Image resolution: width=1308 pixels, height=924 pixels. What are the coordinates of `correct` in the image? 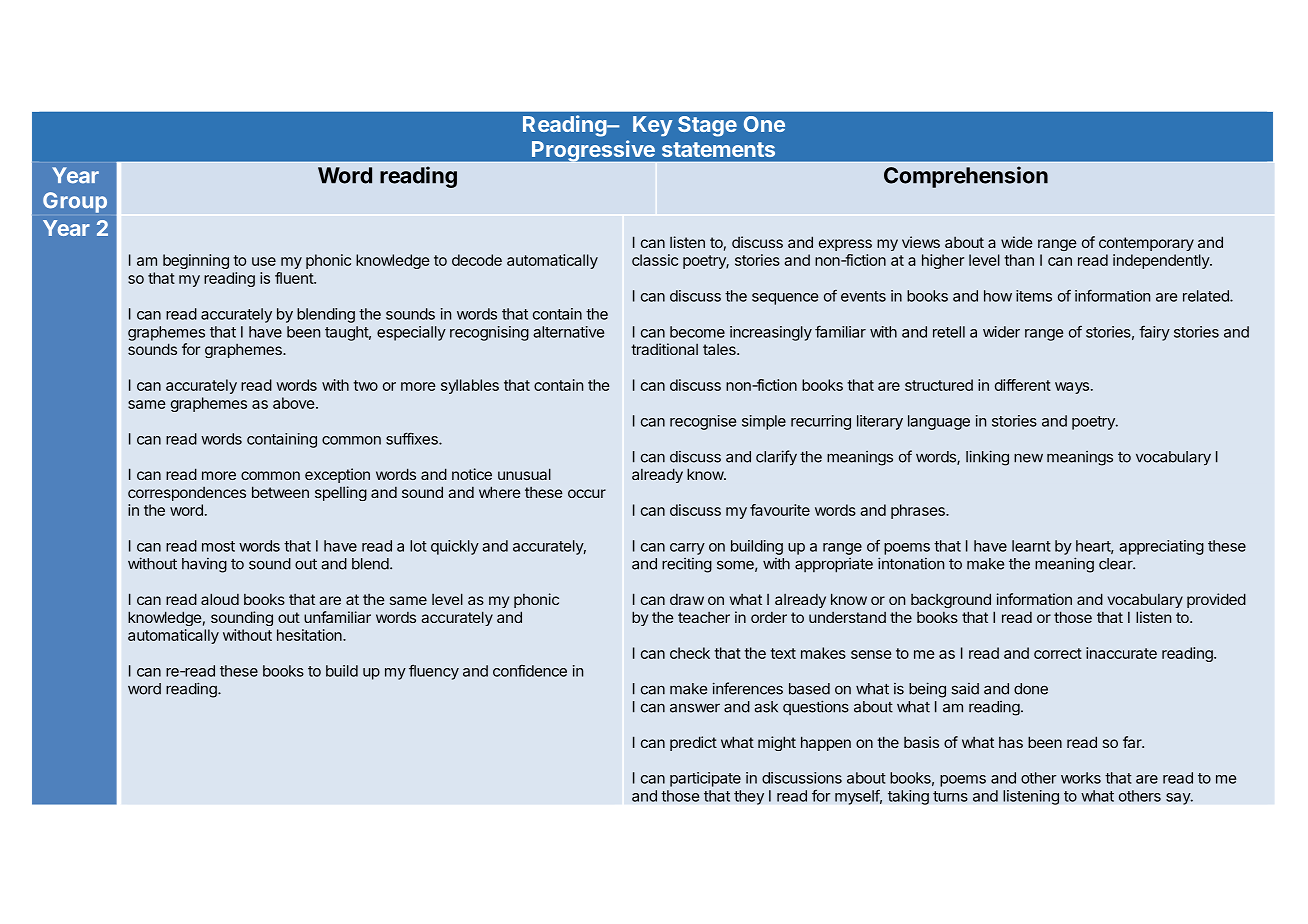 It's located at (1058, 653).
